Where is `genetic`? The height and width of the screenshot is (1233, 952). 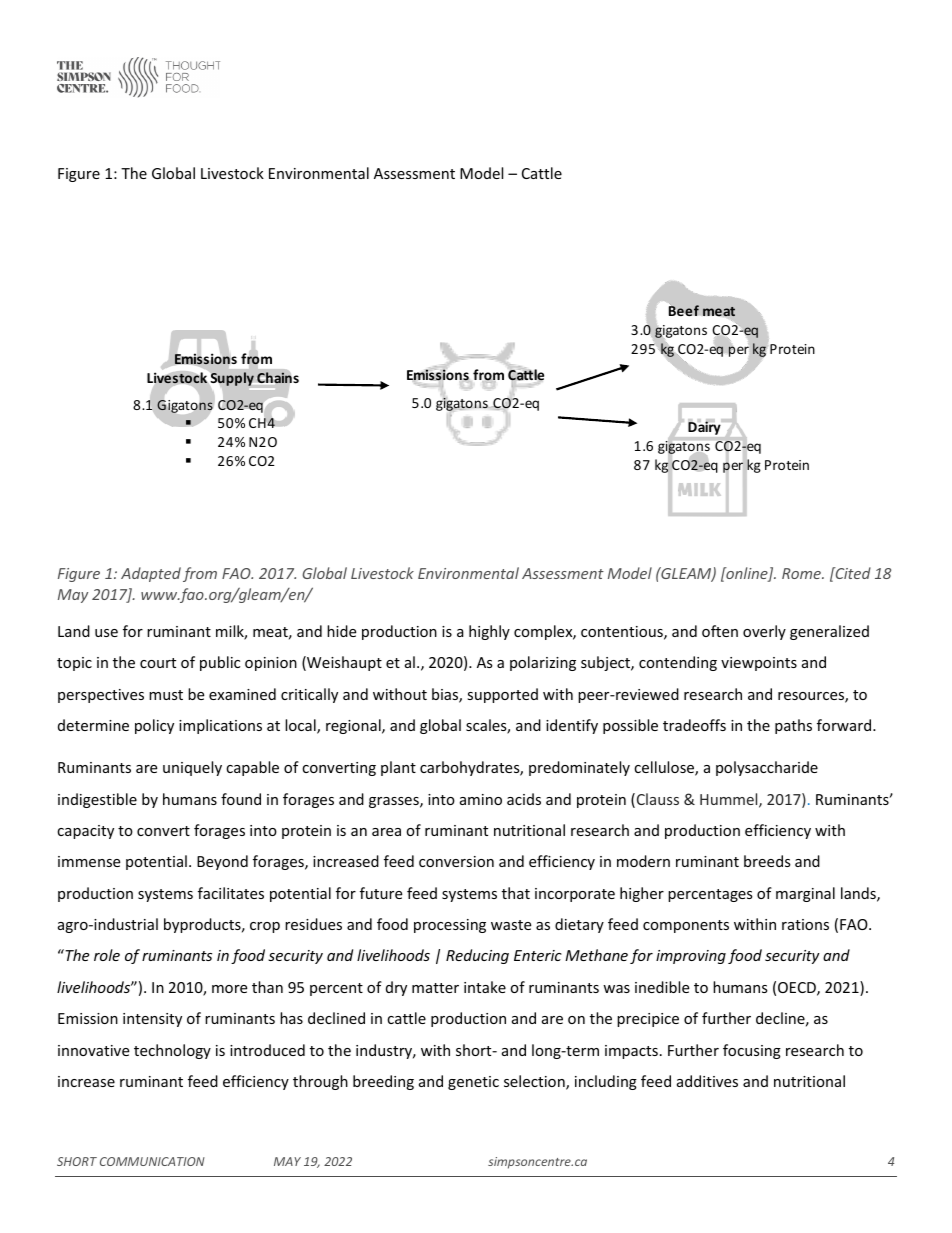 genetic is located at coordinates (473, 1083).
